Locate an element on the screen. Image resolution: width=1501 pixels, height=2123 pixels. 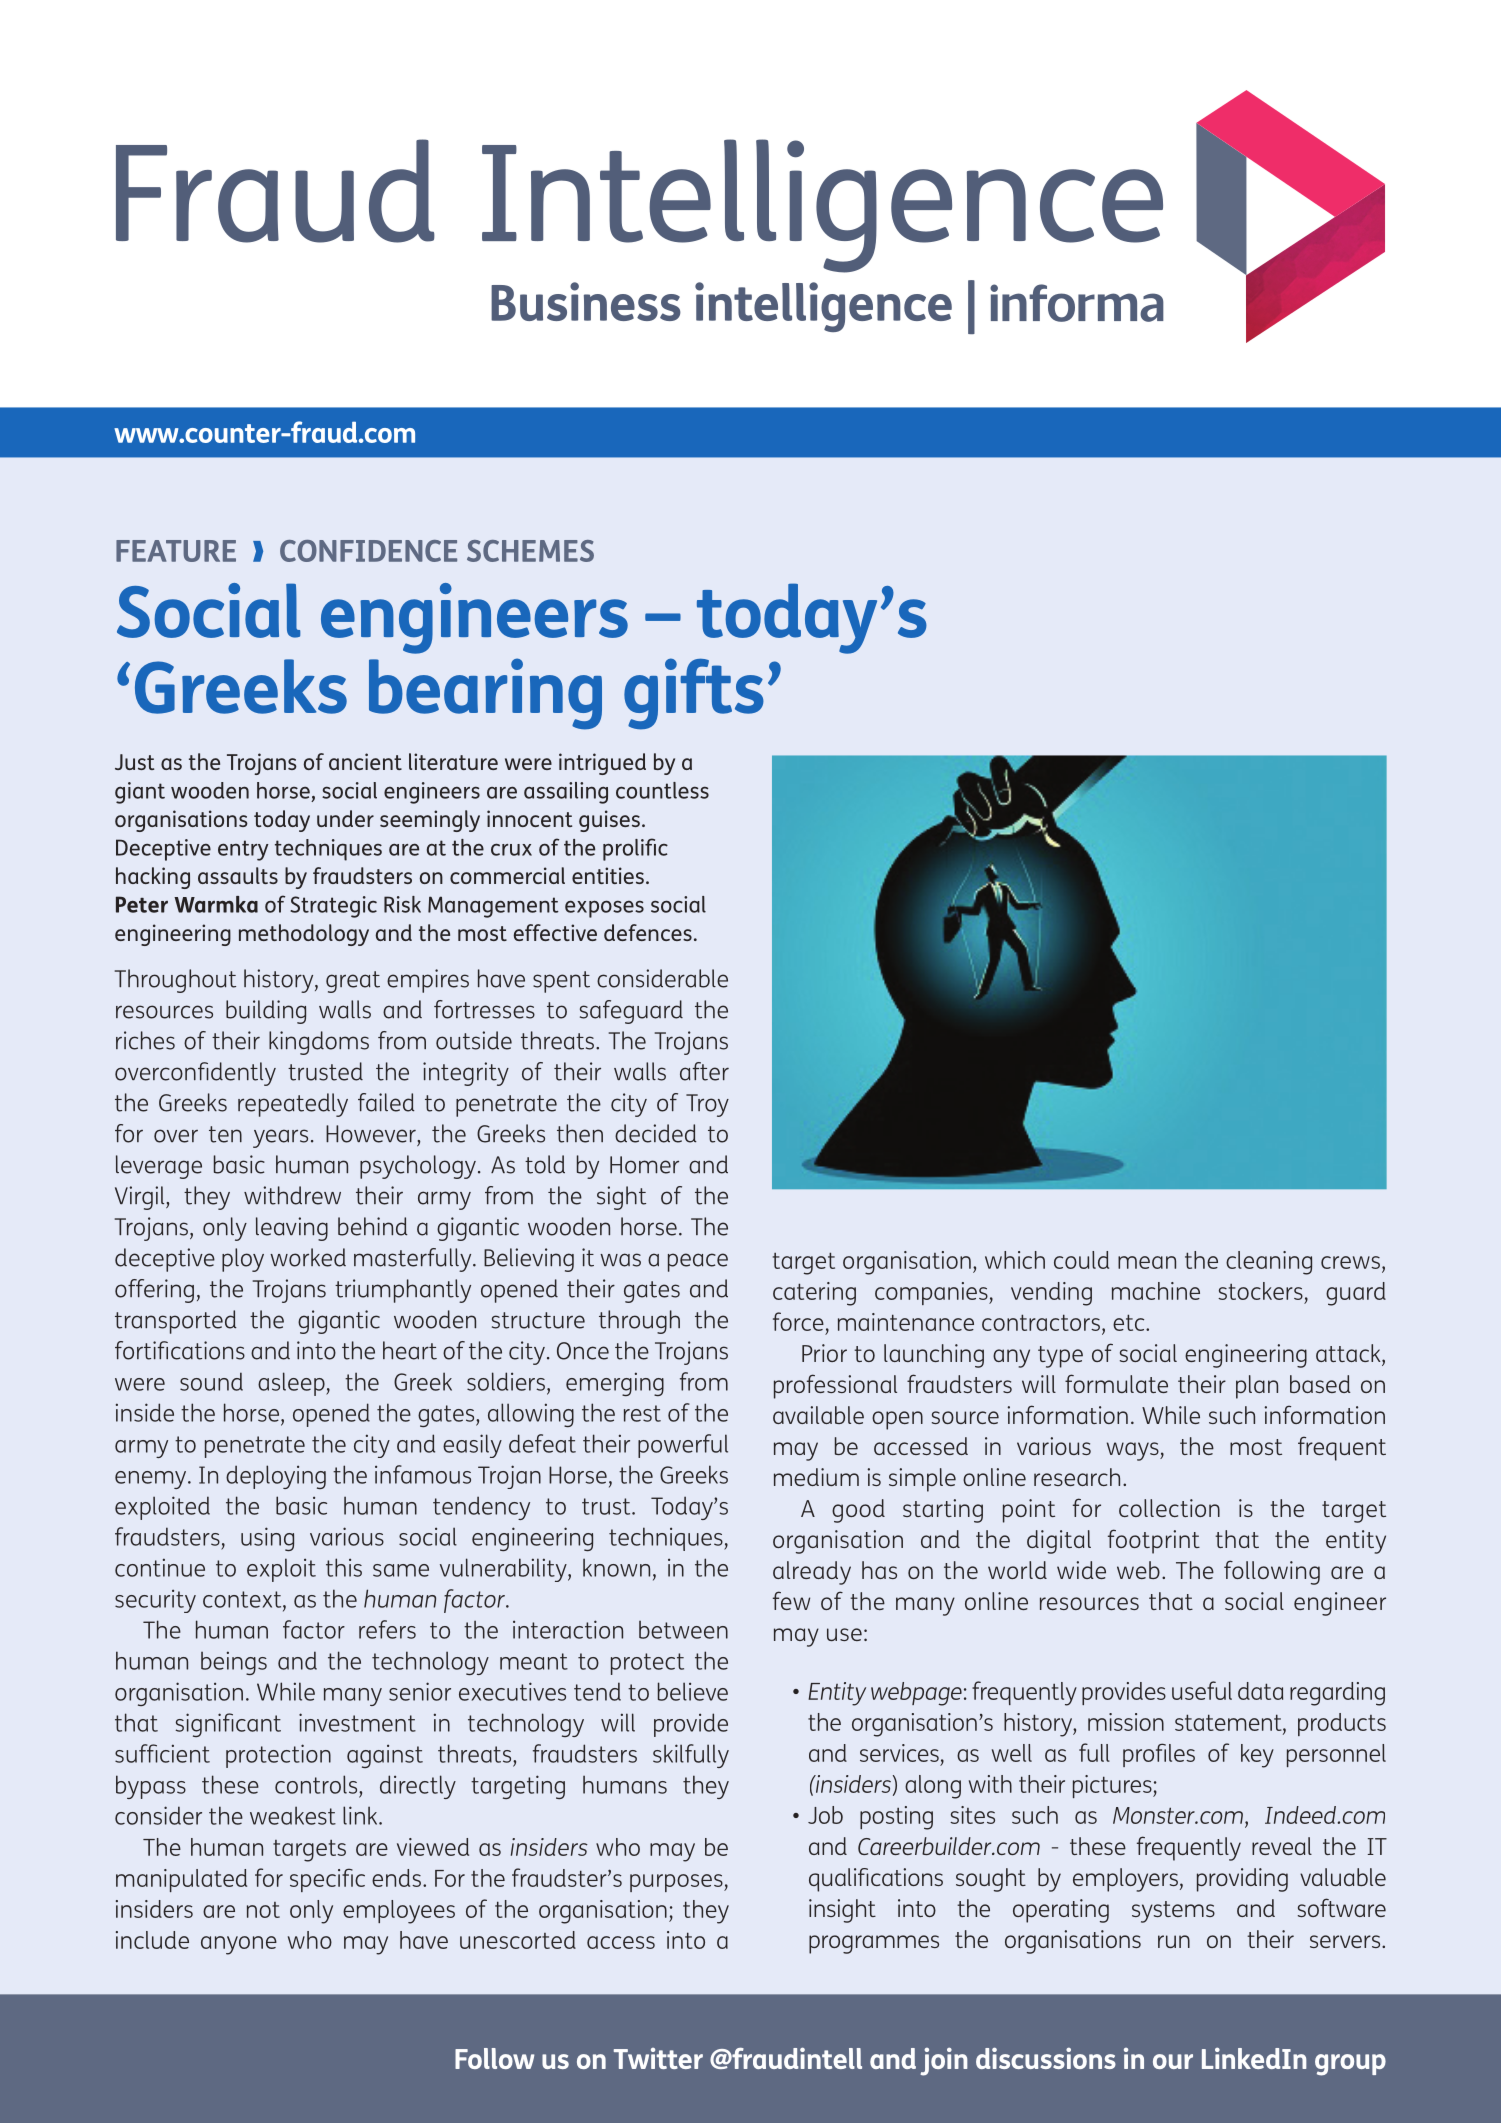
CONFIDENCE is located at coordinates (368, 551).
